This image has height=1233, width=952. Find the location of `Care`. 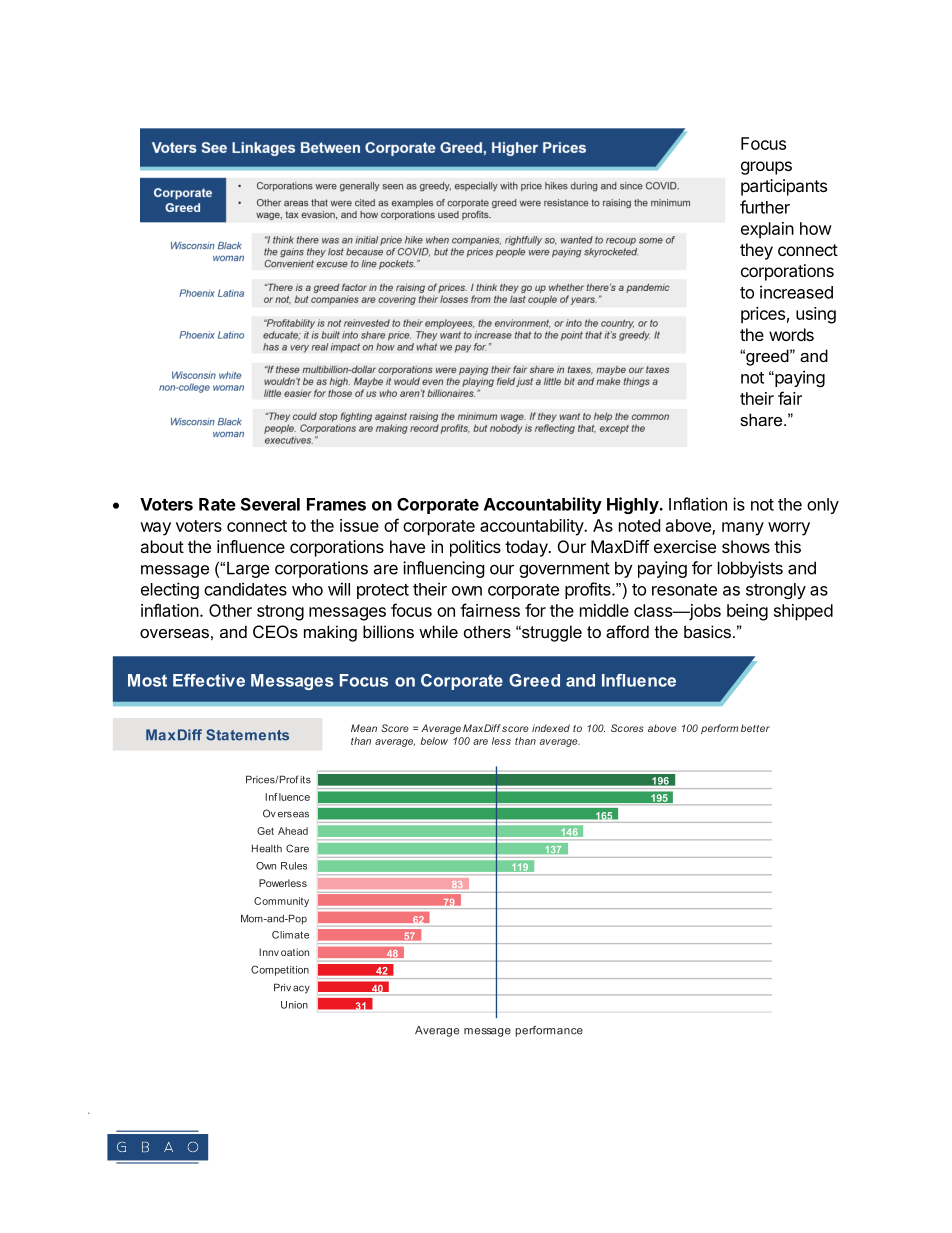

Care is located at coordinates (297, 848).
